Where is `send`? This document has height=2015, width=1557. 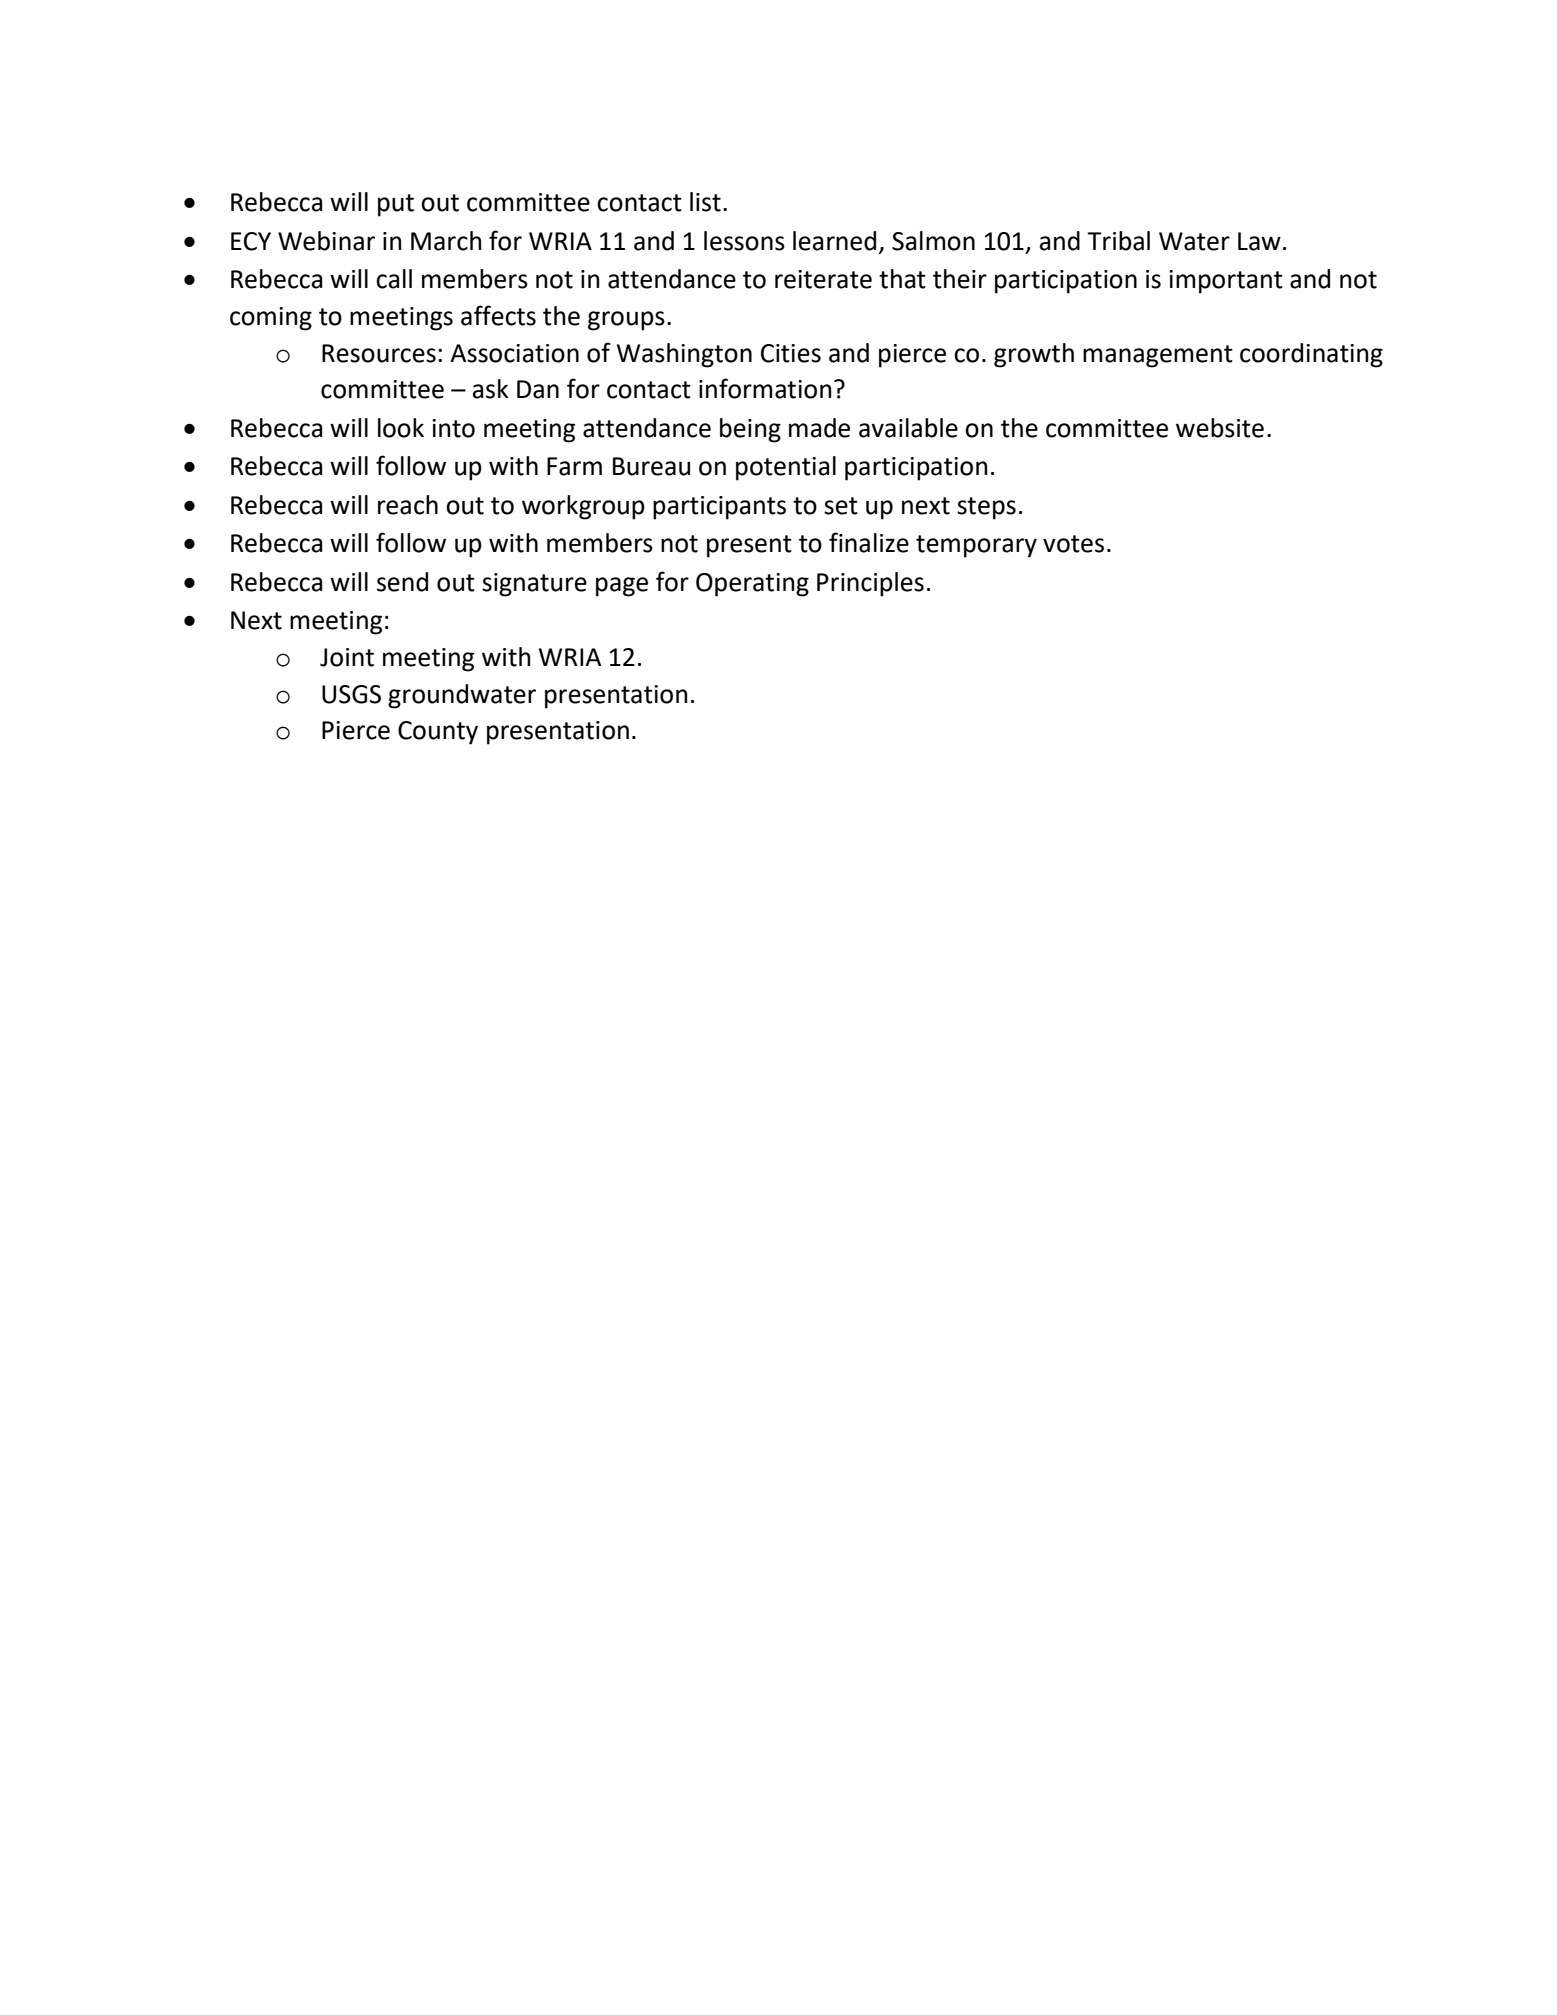
send is located at coordinates (402, 582).
